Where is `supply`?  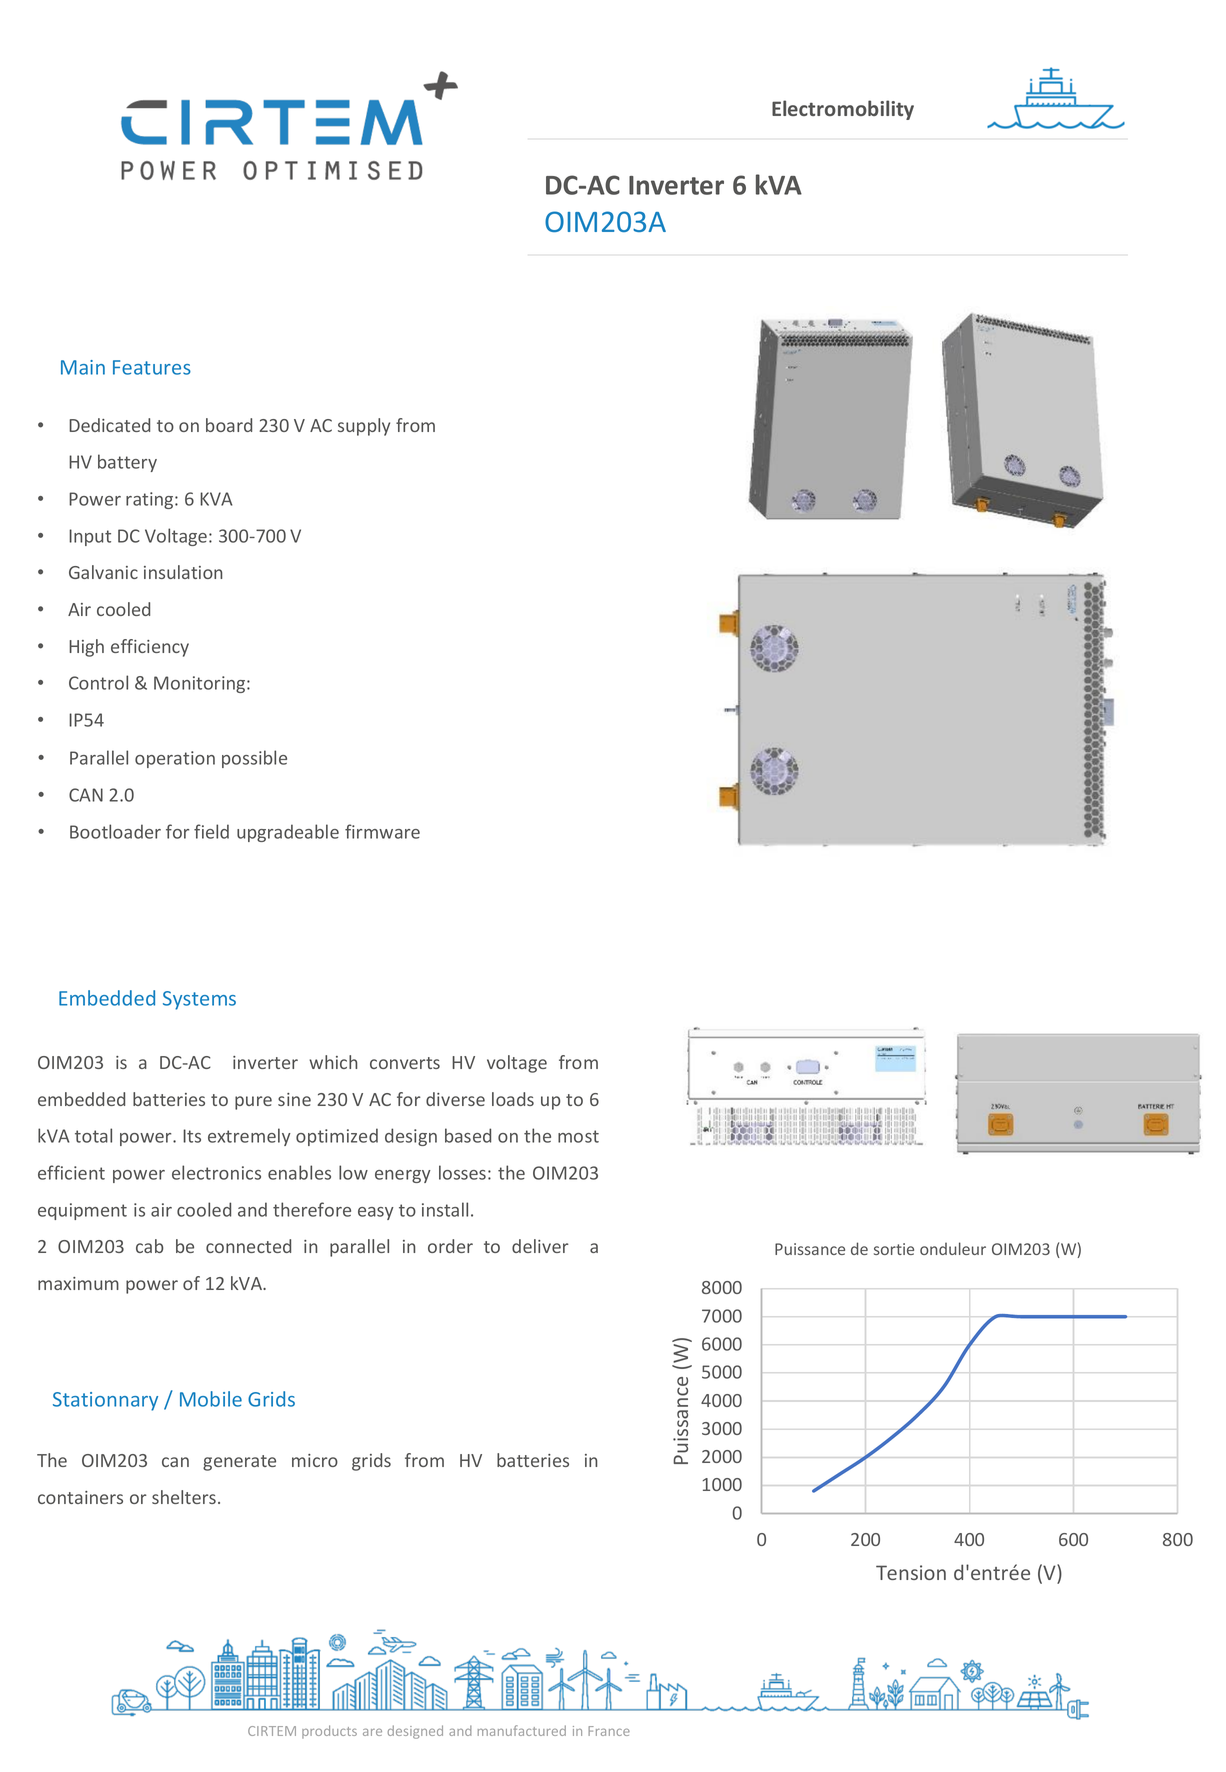 supply is located at coordinates (364, 427).
